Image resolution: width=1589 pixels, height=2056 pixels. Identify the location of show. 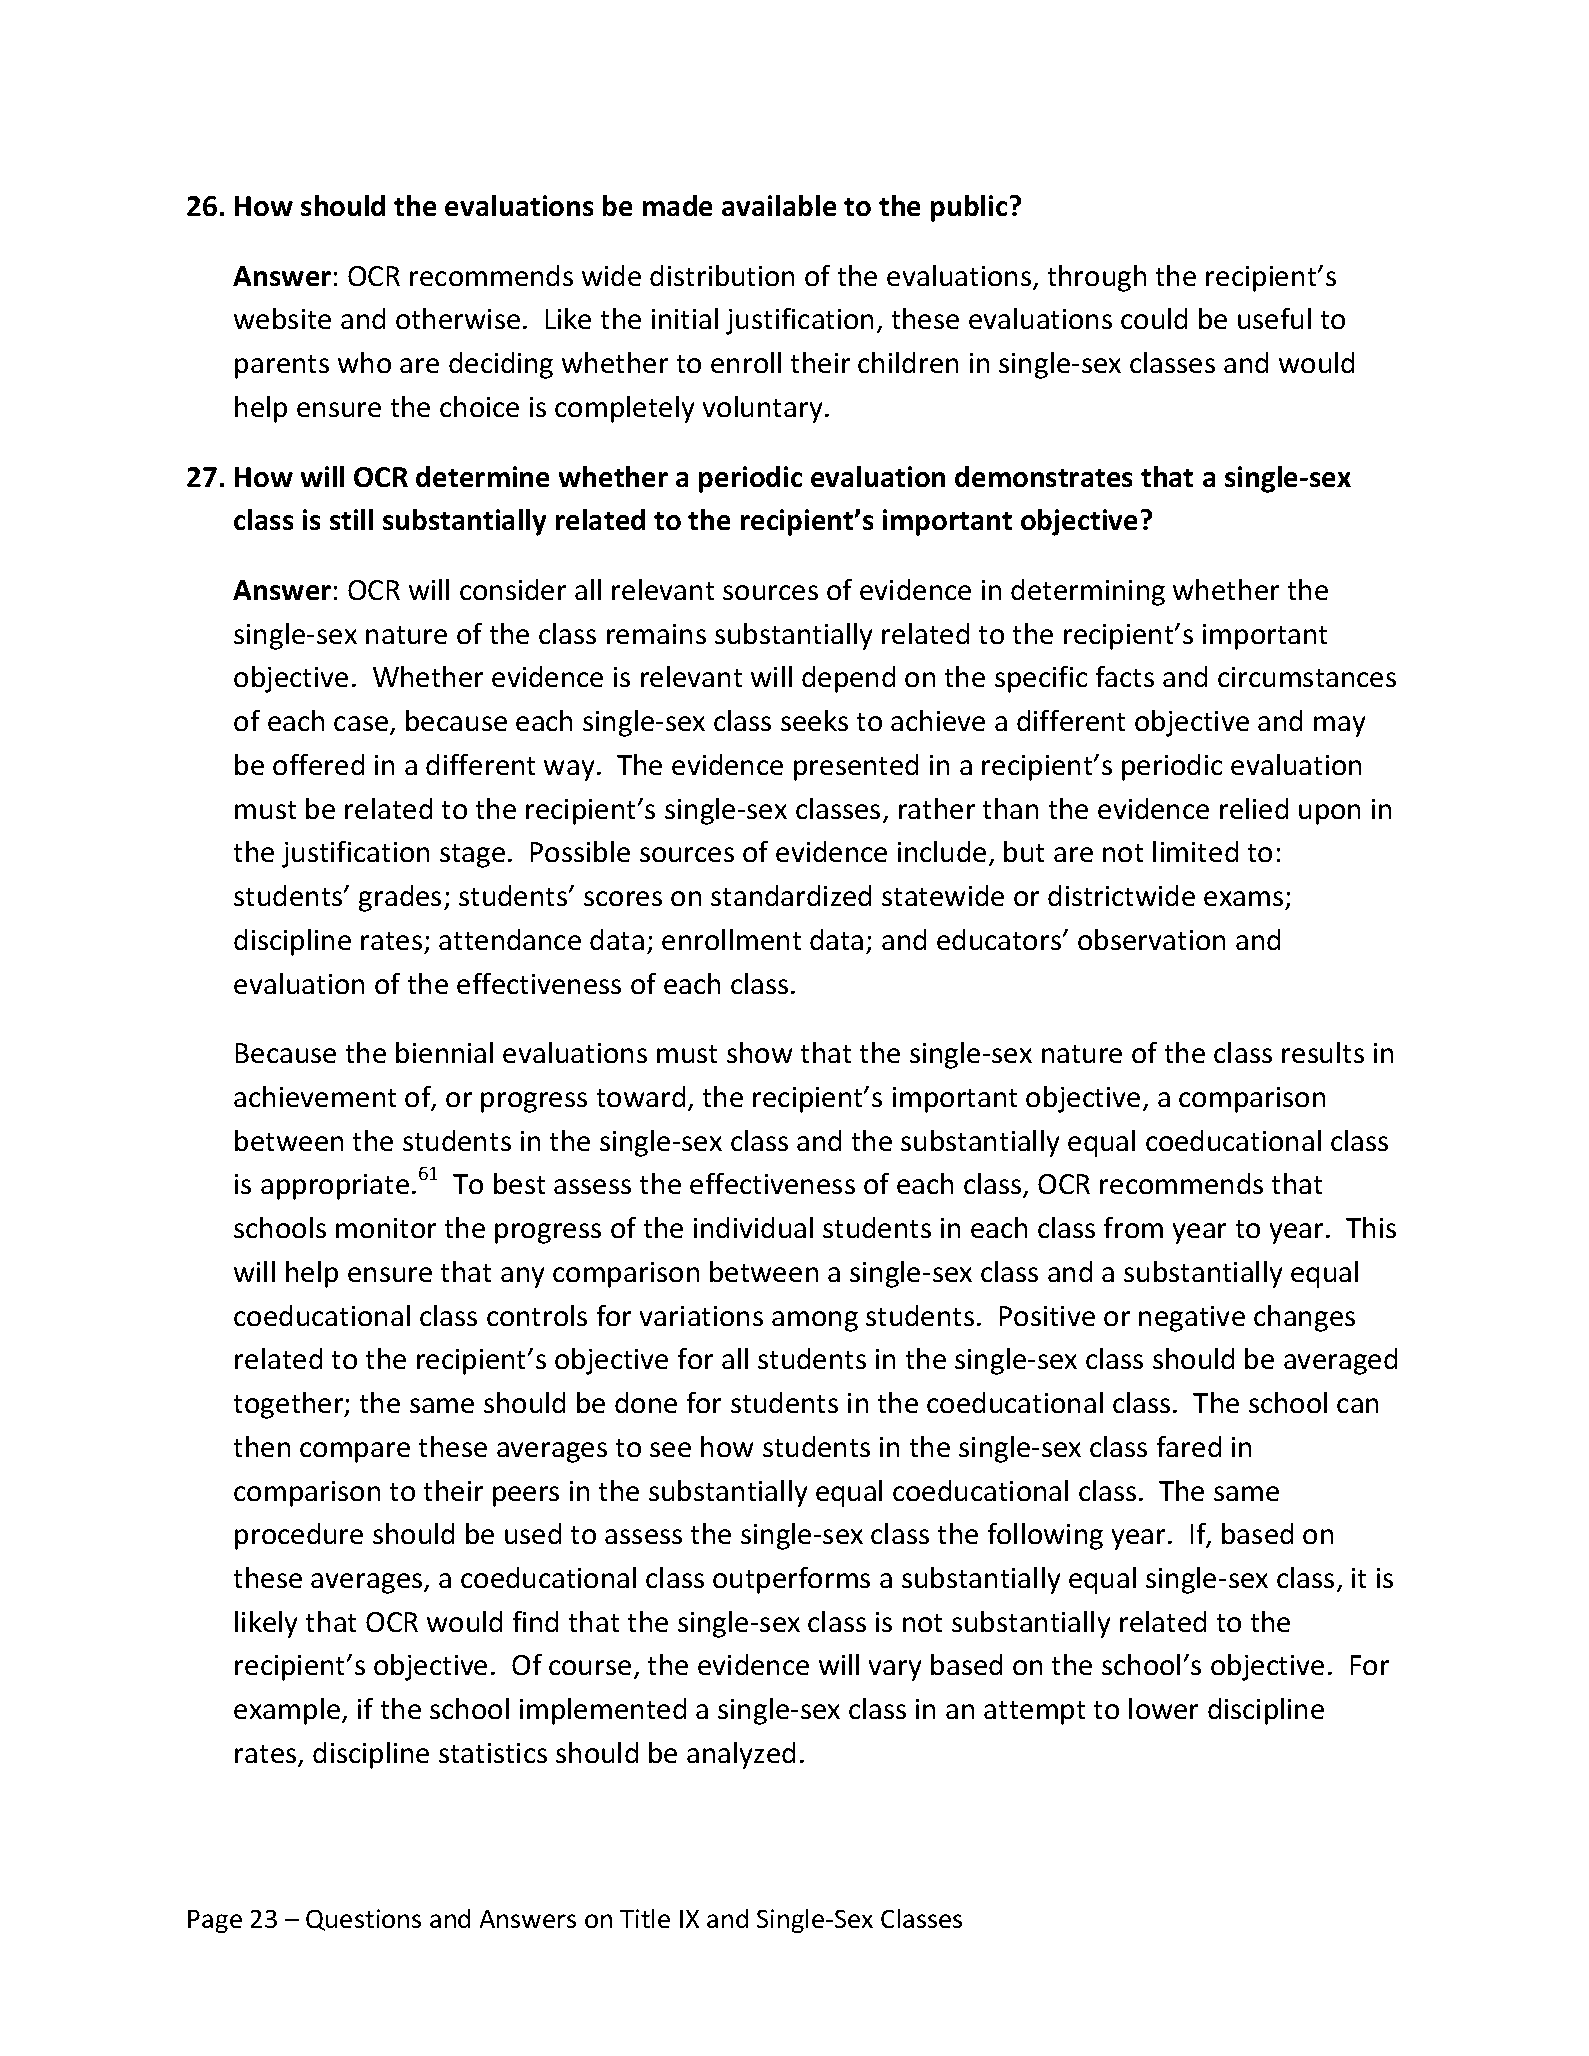
(759, 1052).
